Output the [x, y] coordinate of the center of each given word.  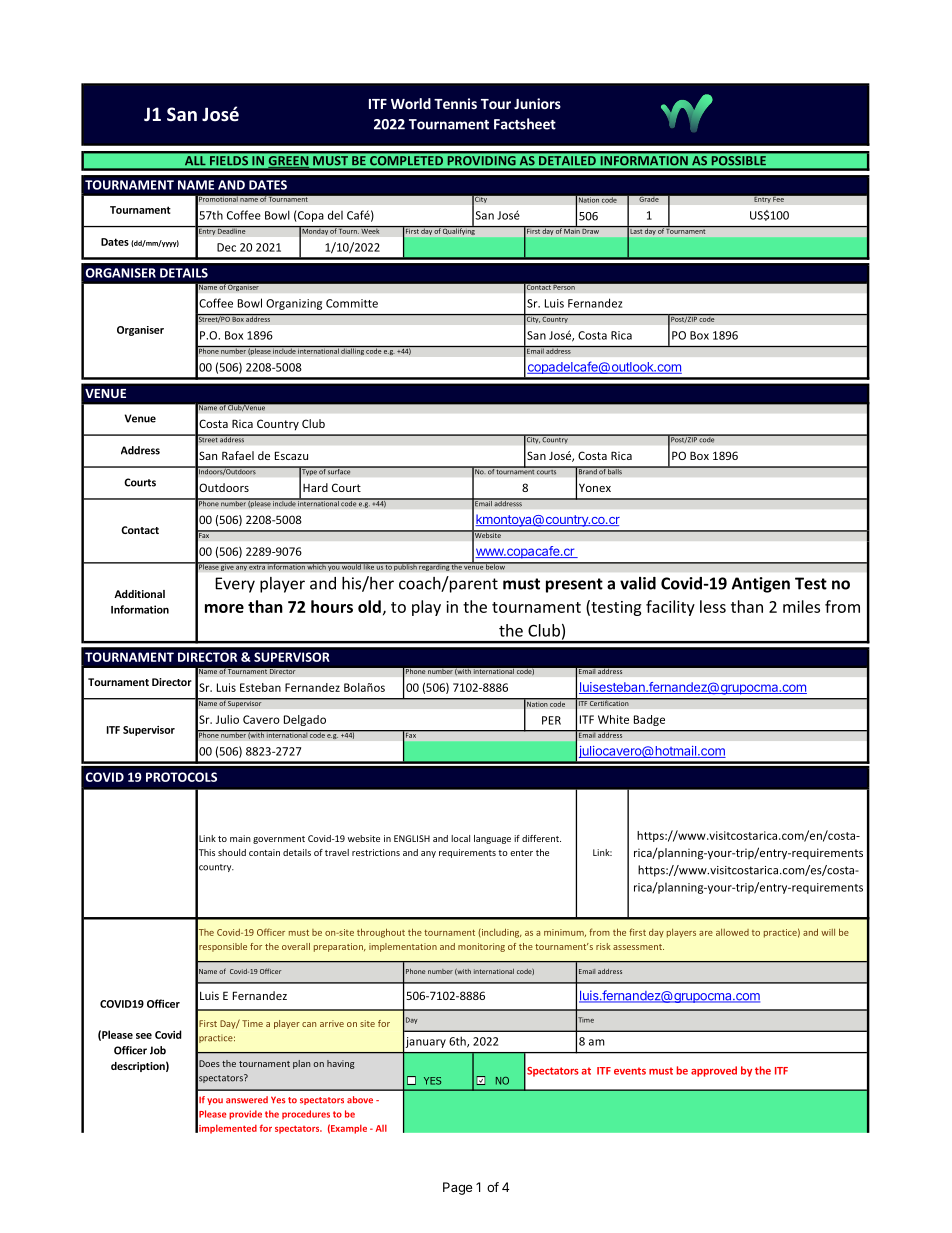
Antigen [761, 585]
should [232, 852]
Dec [226, 247]
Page [457, 1188]
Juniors [537, 103]
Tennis [455, 103]
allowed [732, 932]
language [492, 839]
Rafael [238, 455]
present [574, 585]
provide [245, 1115]
